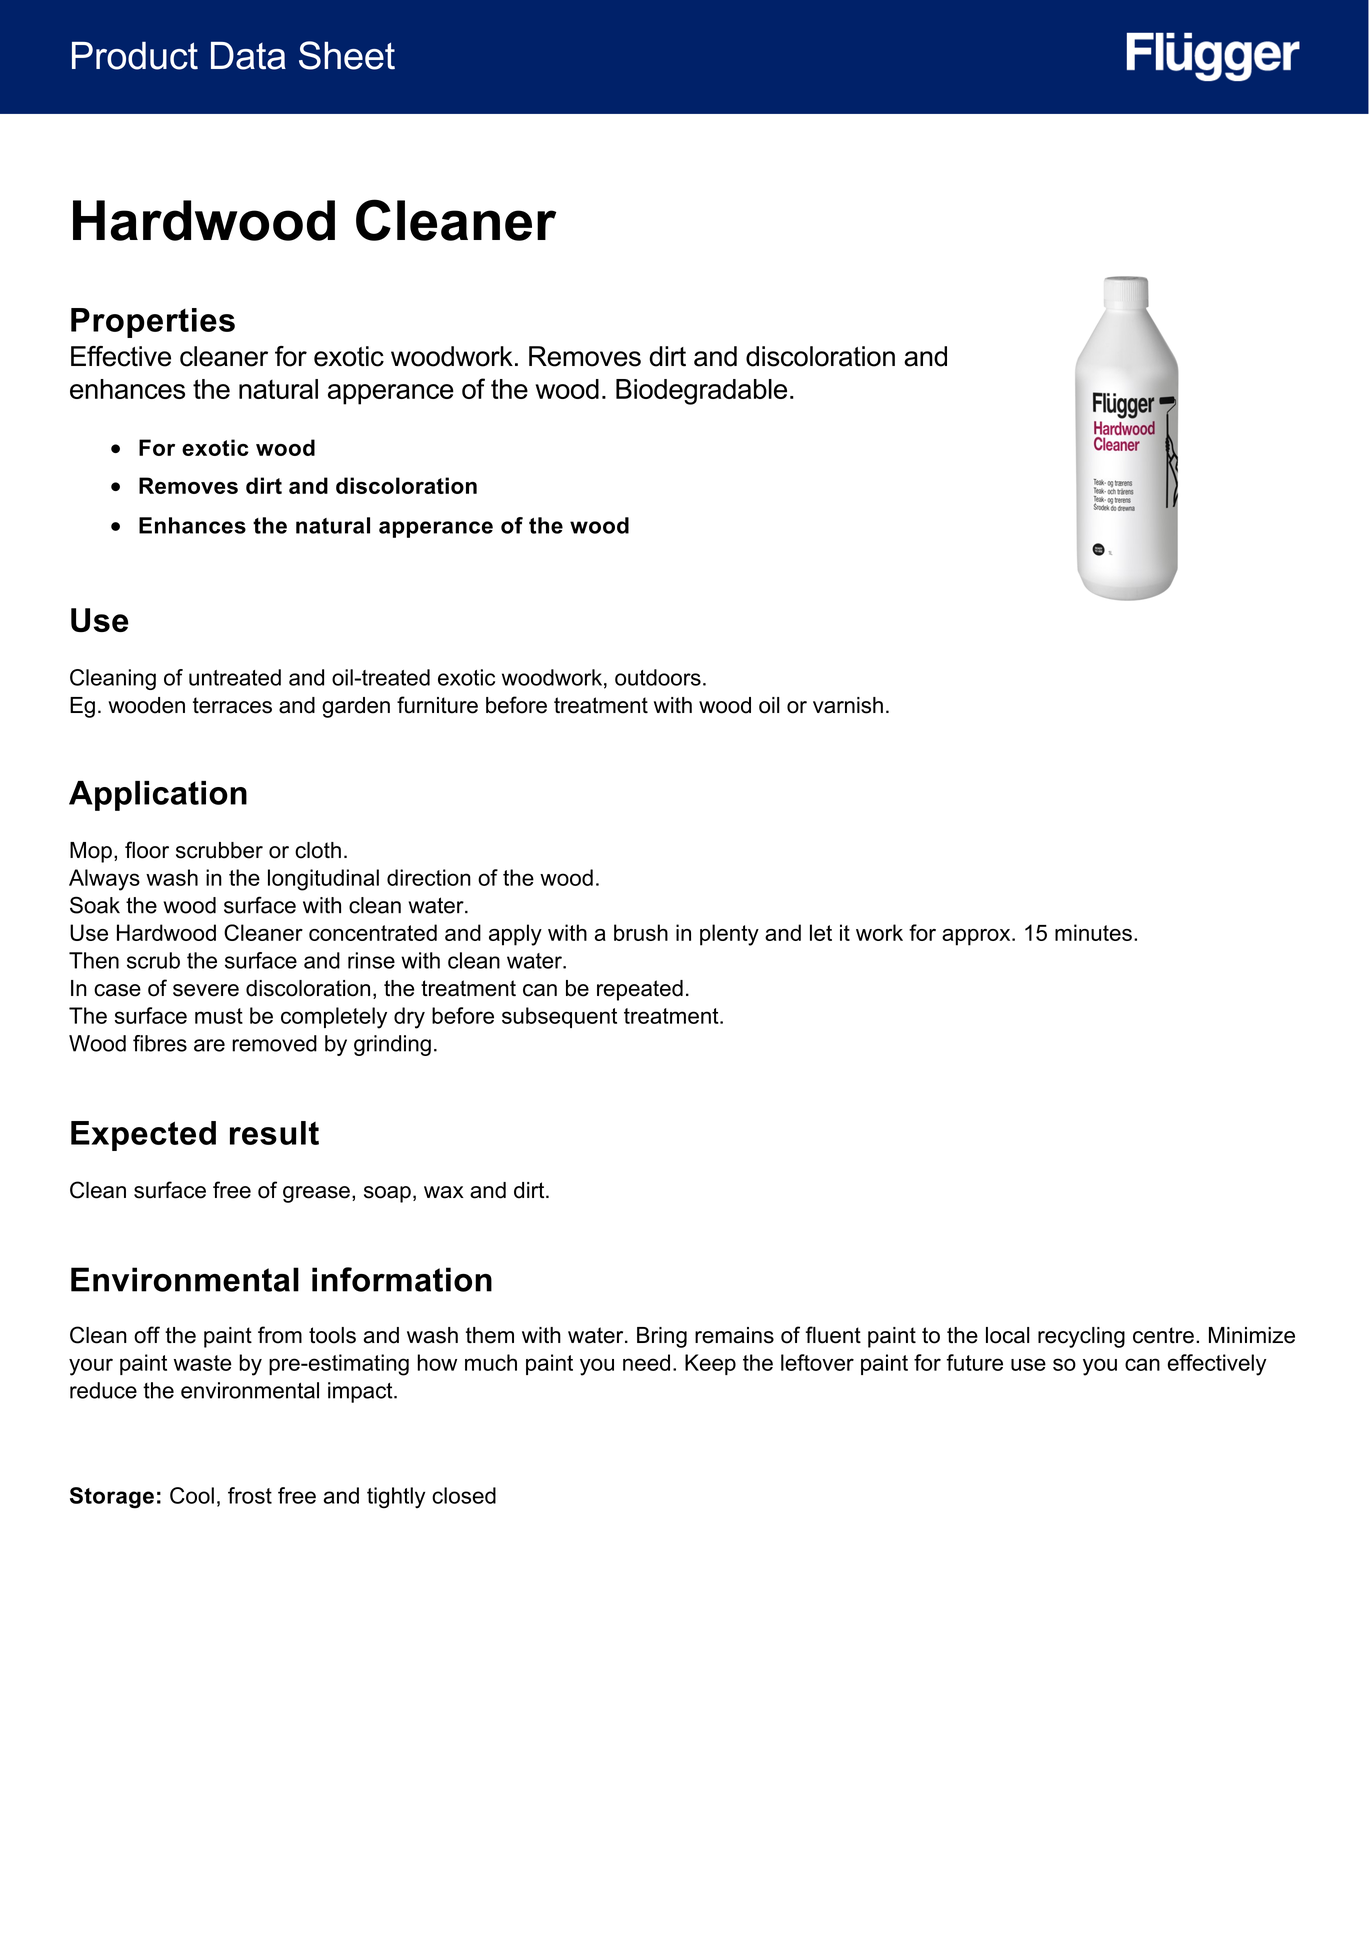 This image has height=1938, width=1369. I want to click on frost, so click(250, 1495).
